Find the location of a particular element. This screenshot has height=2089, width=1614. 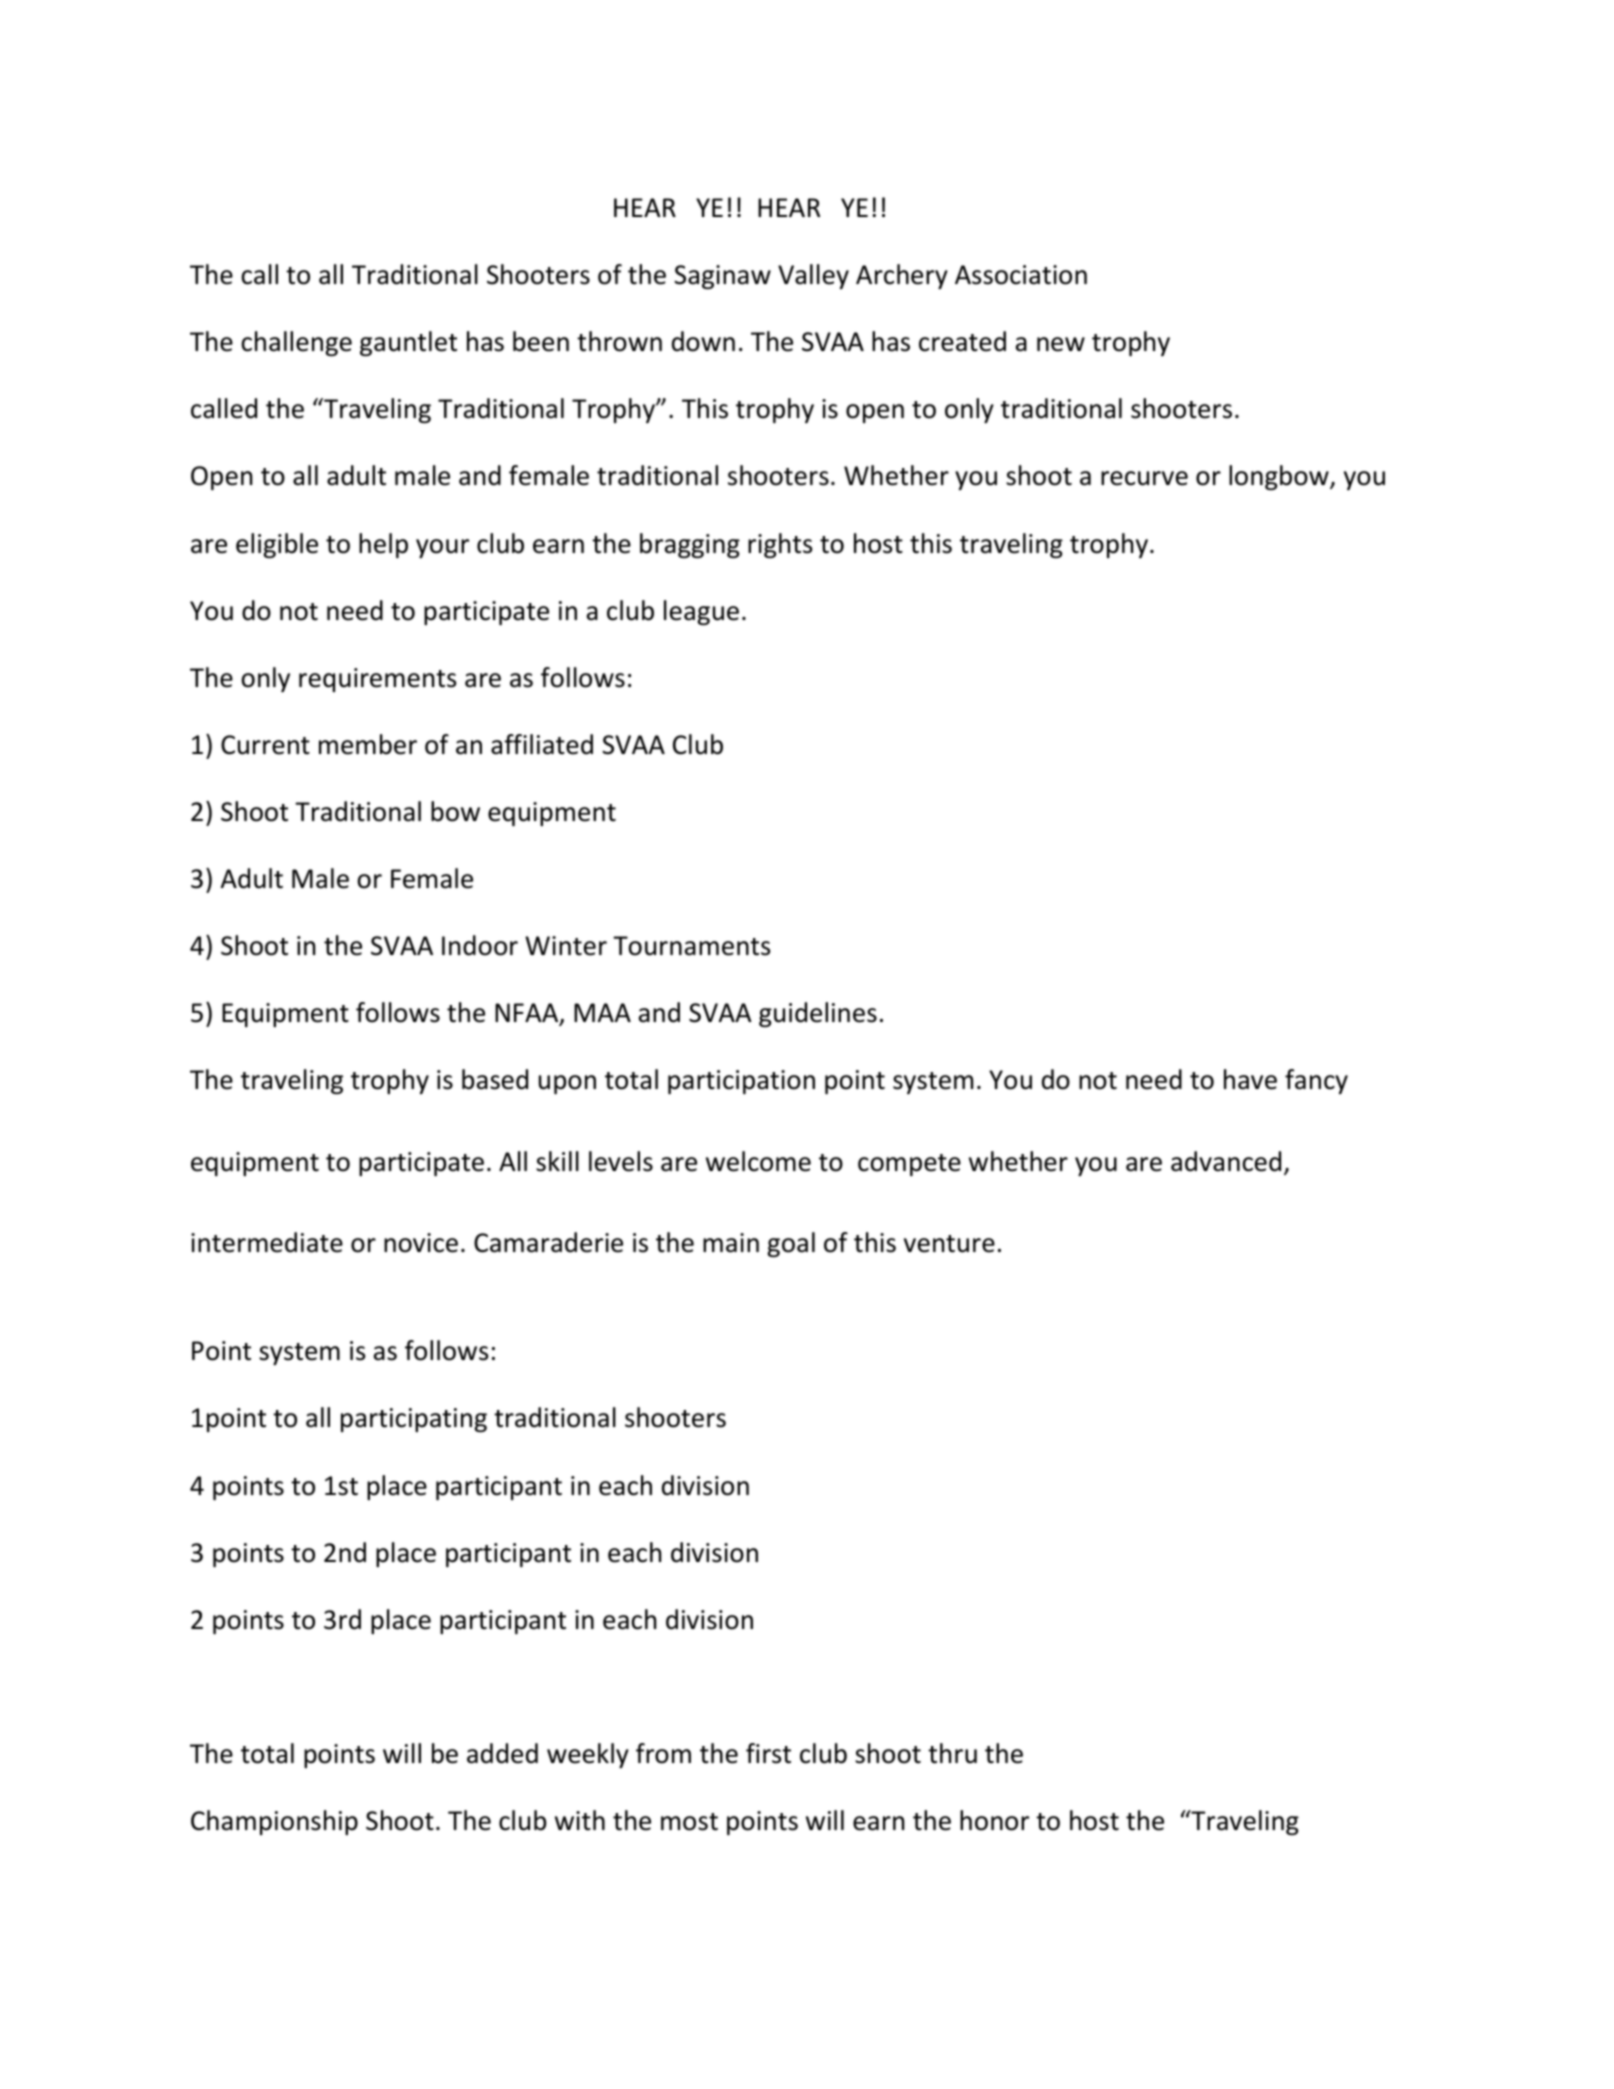

advanced is located at coordinates (1226, 1161).
